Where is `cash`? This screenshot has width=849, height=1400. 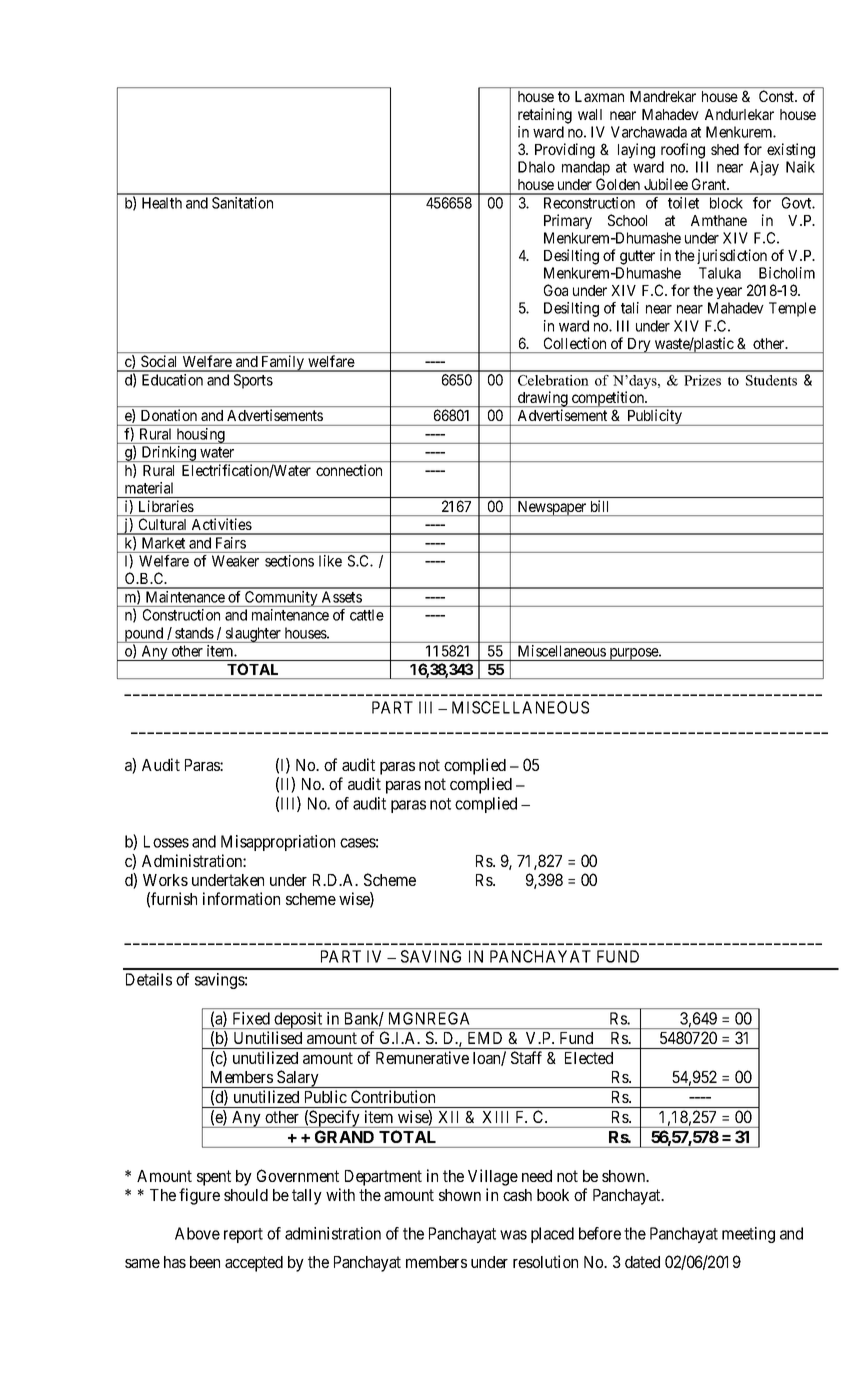
cash is located at coordinates (517, 1195).
